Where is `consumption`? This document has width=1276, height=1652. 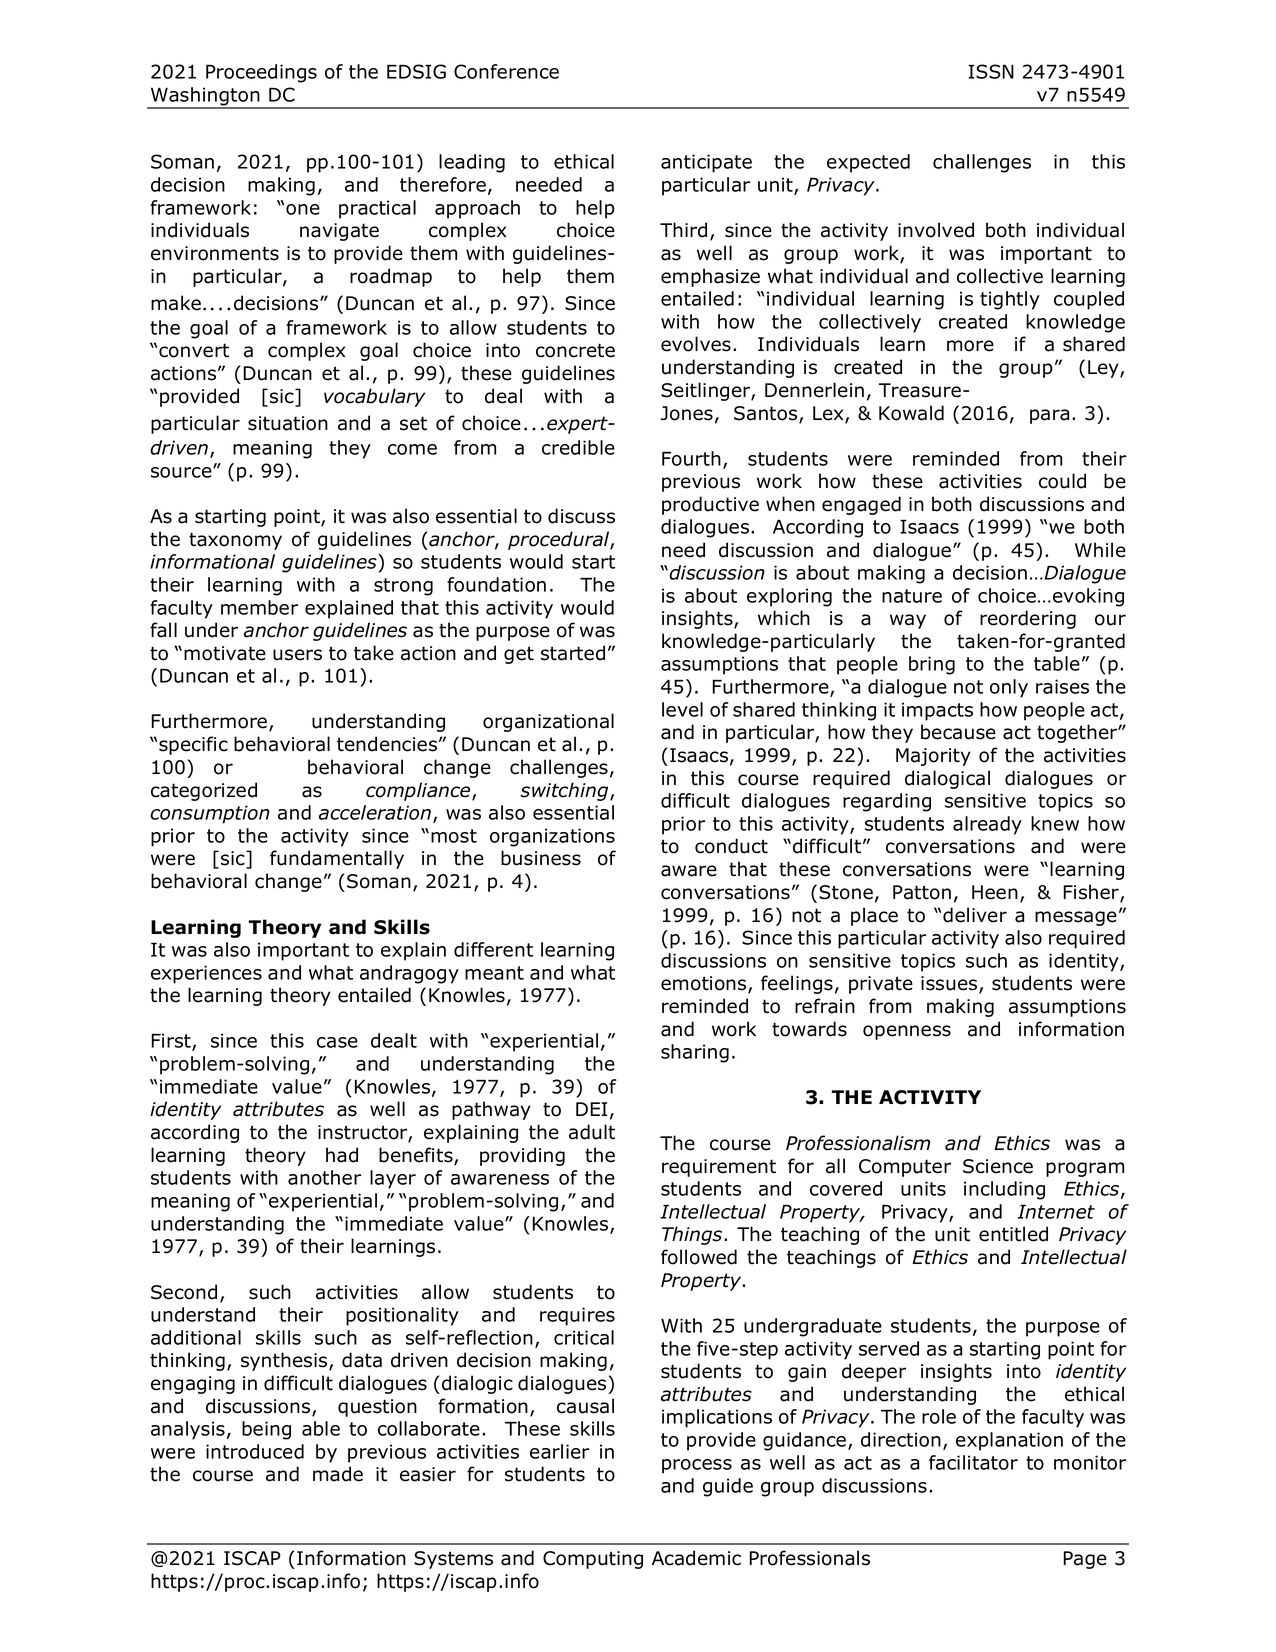
consumption is located at coordinates (210, 814).
